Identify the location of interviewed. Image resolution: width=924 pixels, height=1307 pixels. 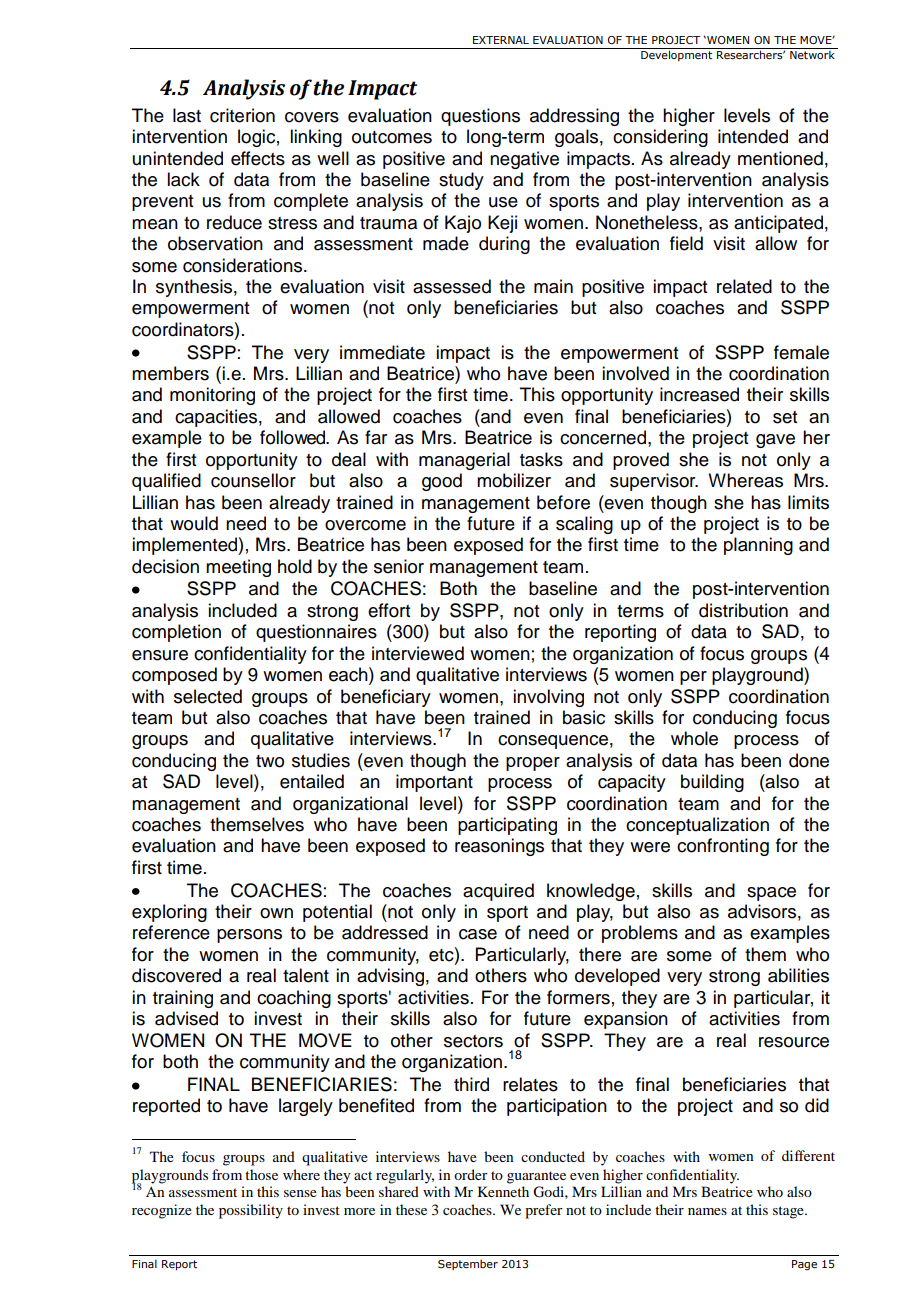
(418, 653).
